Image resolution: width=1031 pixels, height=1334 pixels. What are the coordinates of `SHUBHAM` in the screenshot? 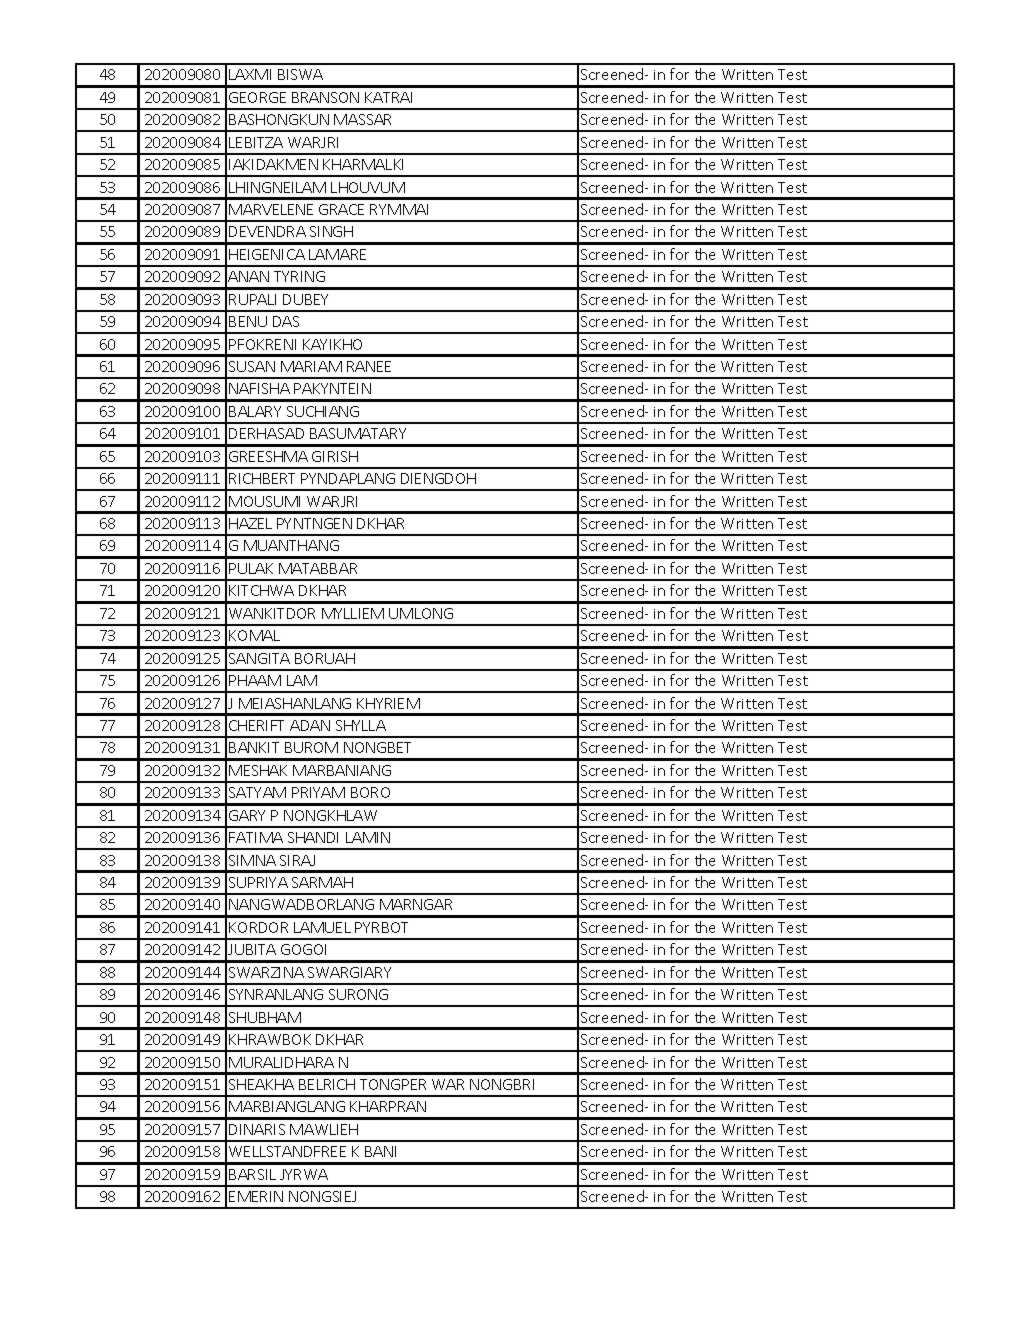 It's located at (265, 1017).
